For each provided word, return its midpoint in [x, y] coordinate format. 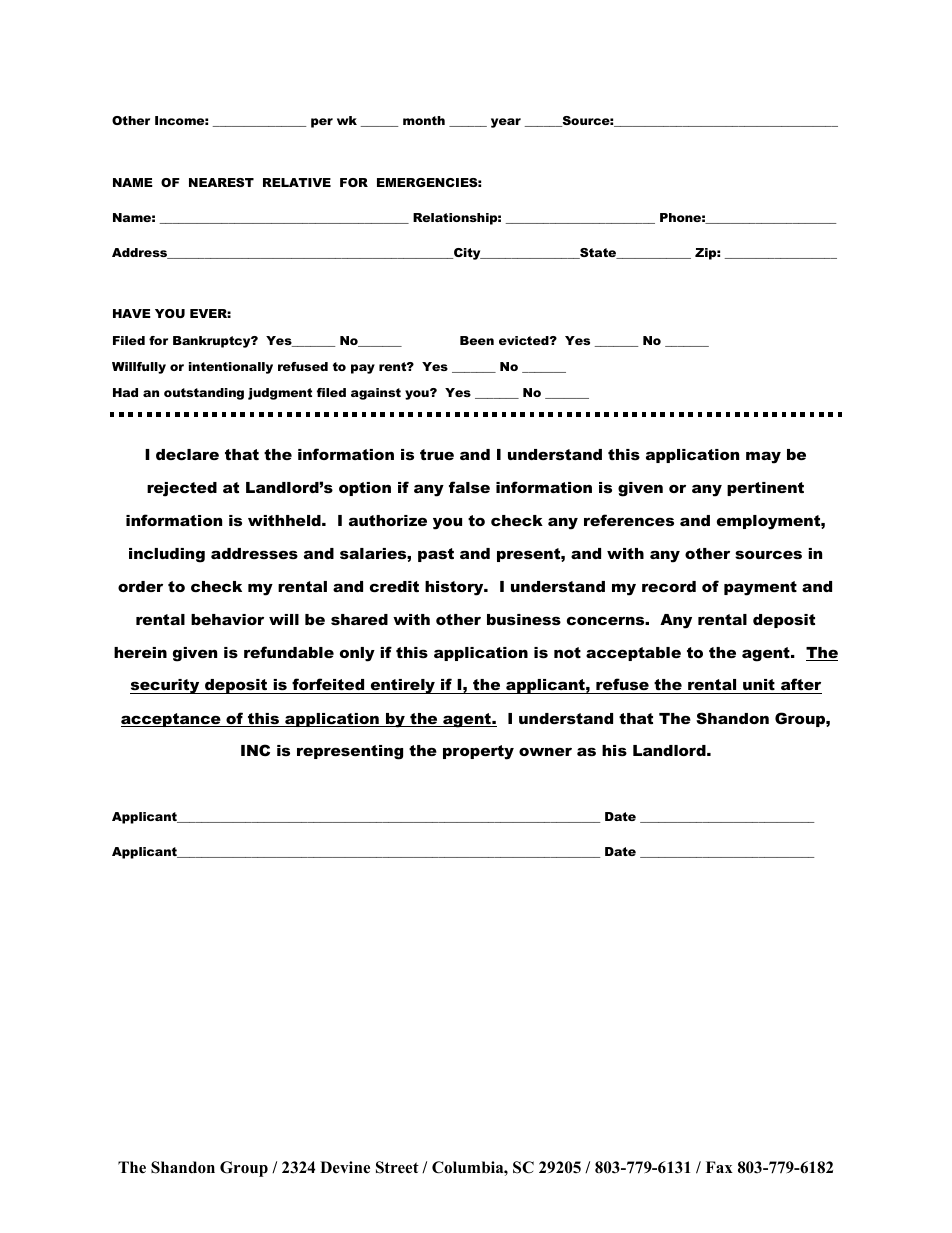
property [478, 752]
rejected [182, 489]
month [424, 120]
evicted [525, 340]
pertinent [765, 489]
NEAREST [221, 182]
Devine [345, 1167]
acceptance [172, 720]
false [469, 487]
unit [759, 686]
